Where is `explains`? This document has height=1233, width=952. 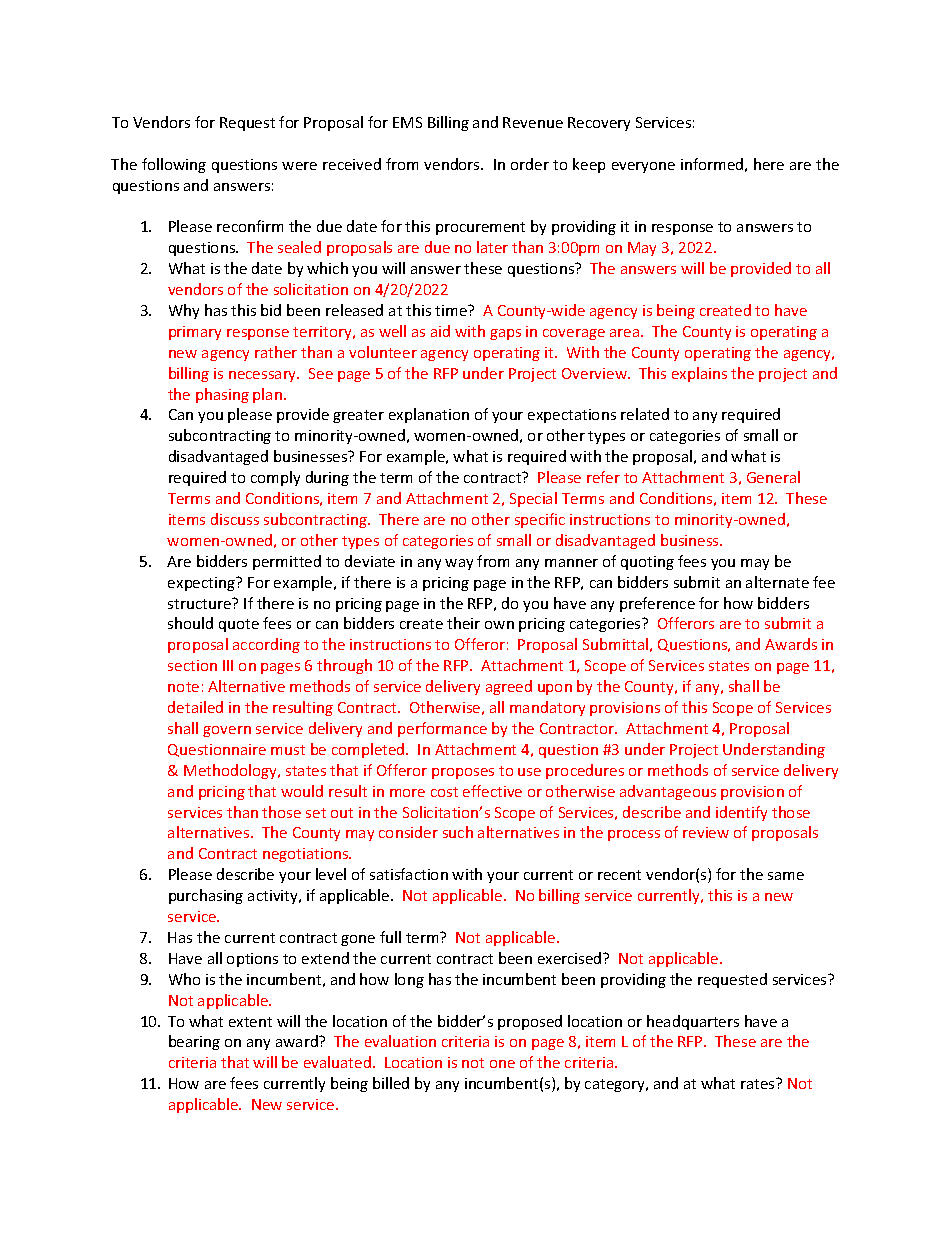 explains is located at coordinates (699, 374).
